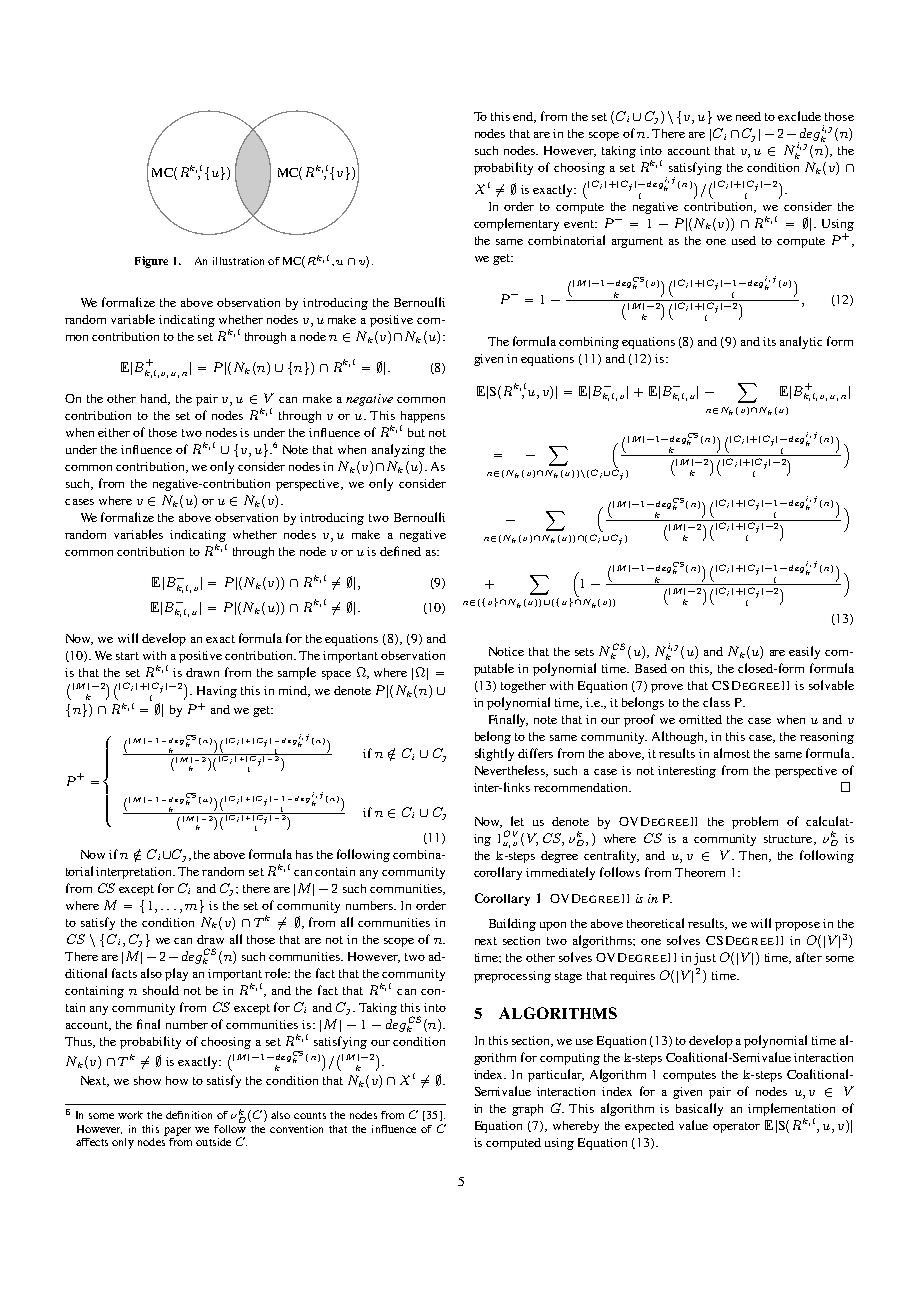 Image resolution: width=924 pixels, height=1308 pixels. Describe the element at coordinates (506, 651) in the document. I see `Notice` at that location.
